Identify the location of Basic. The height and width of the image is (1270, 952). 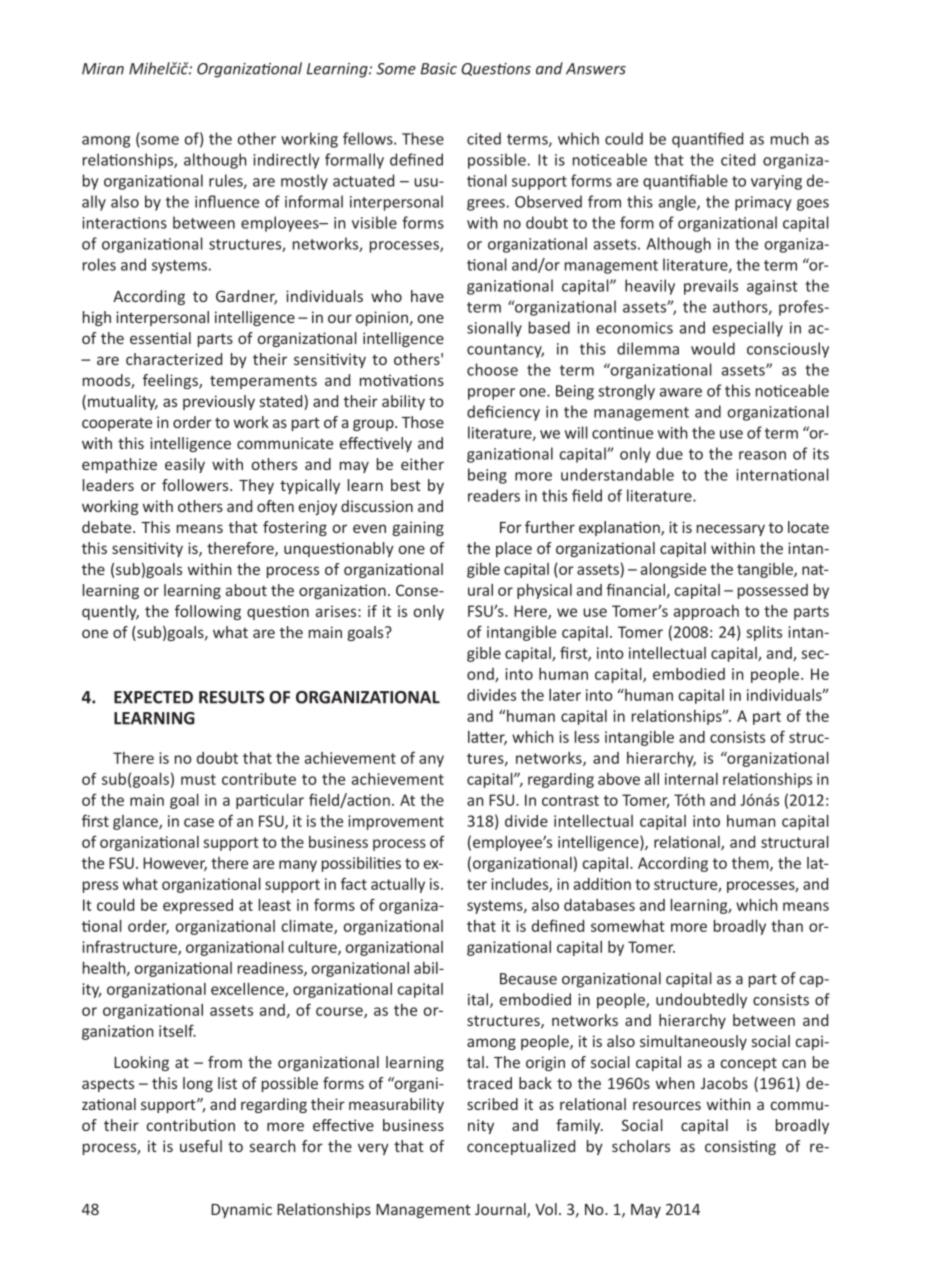
(439, 69).
